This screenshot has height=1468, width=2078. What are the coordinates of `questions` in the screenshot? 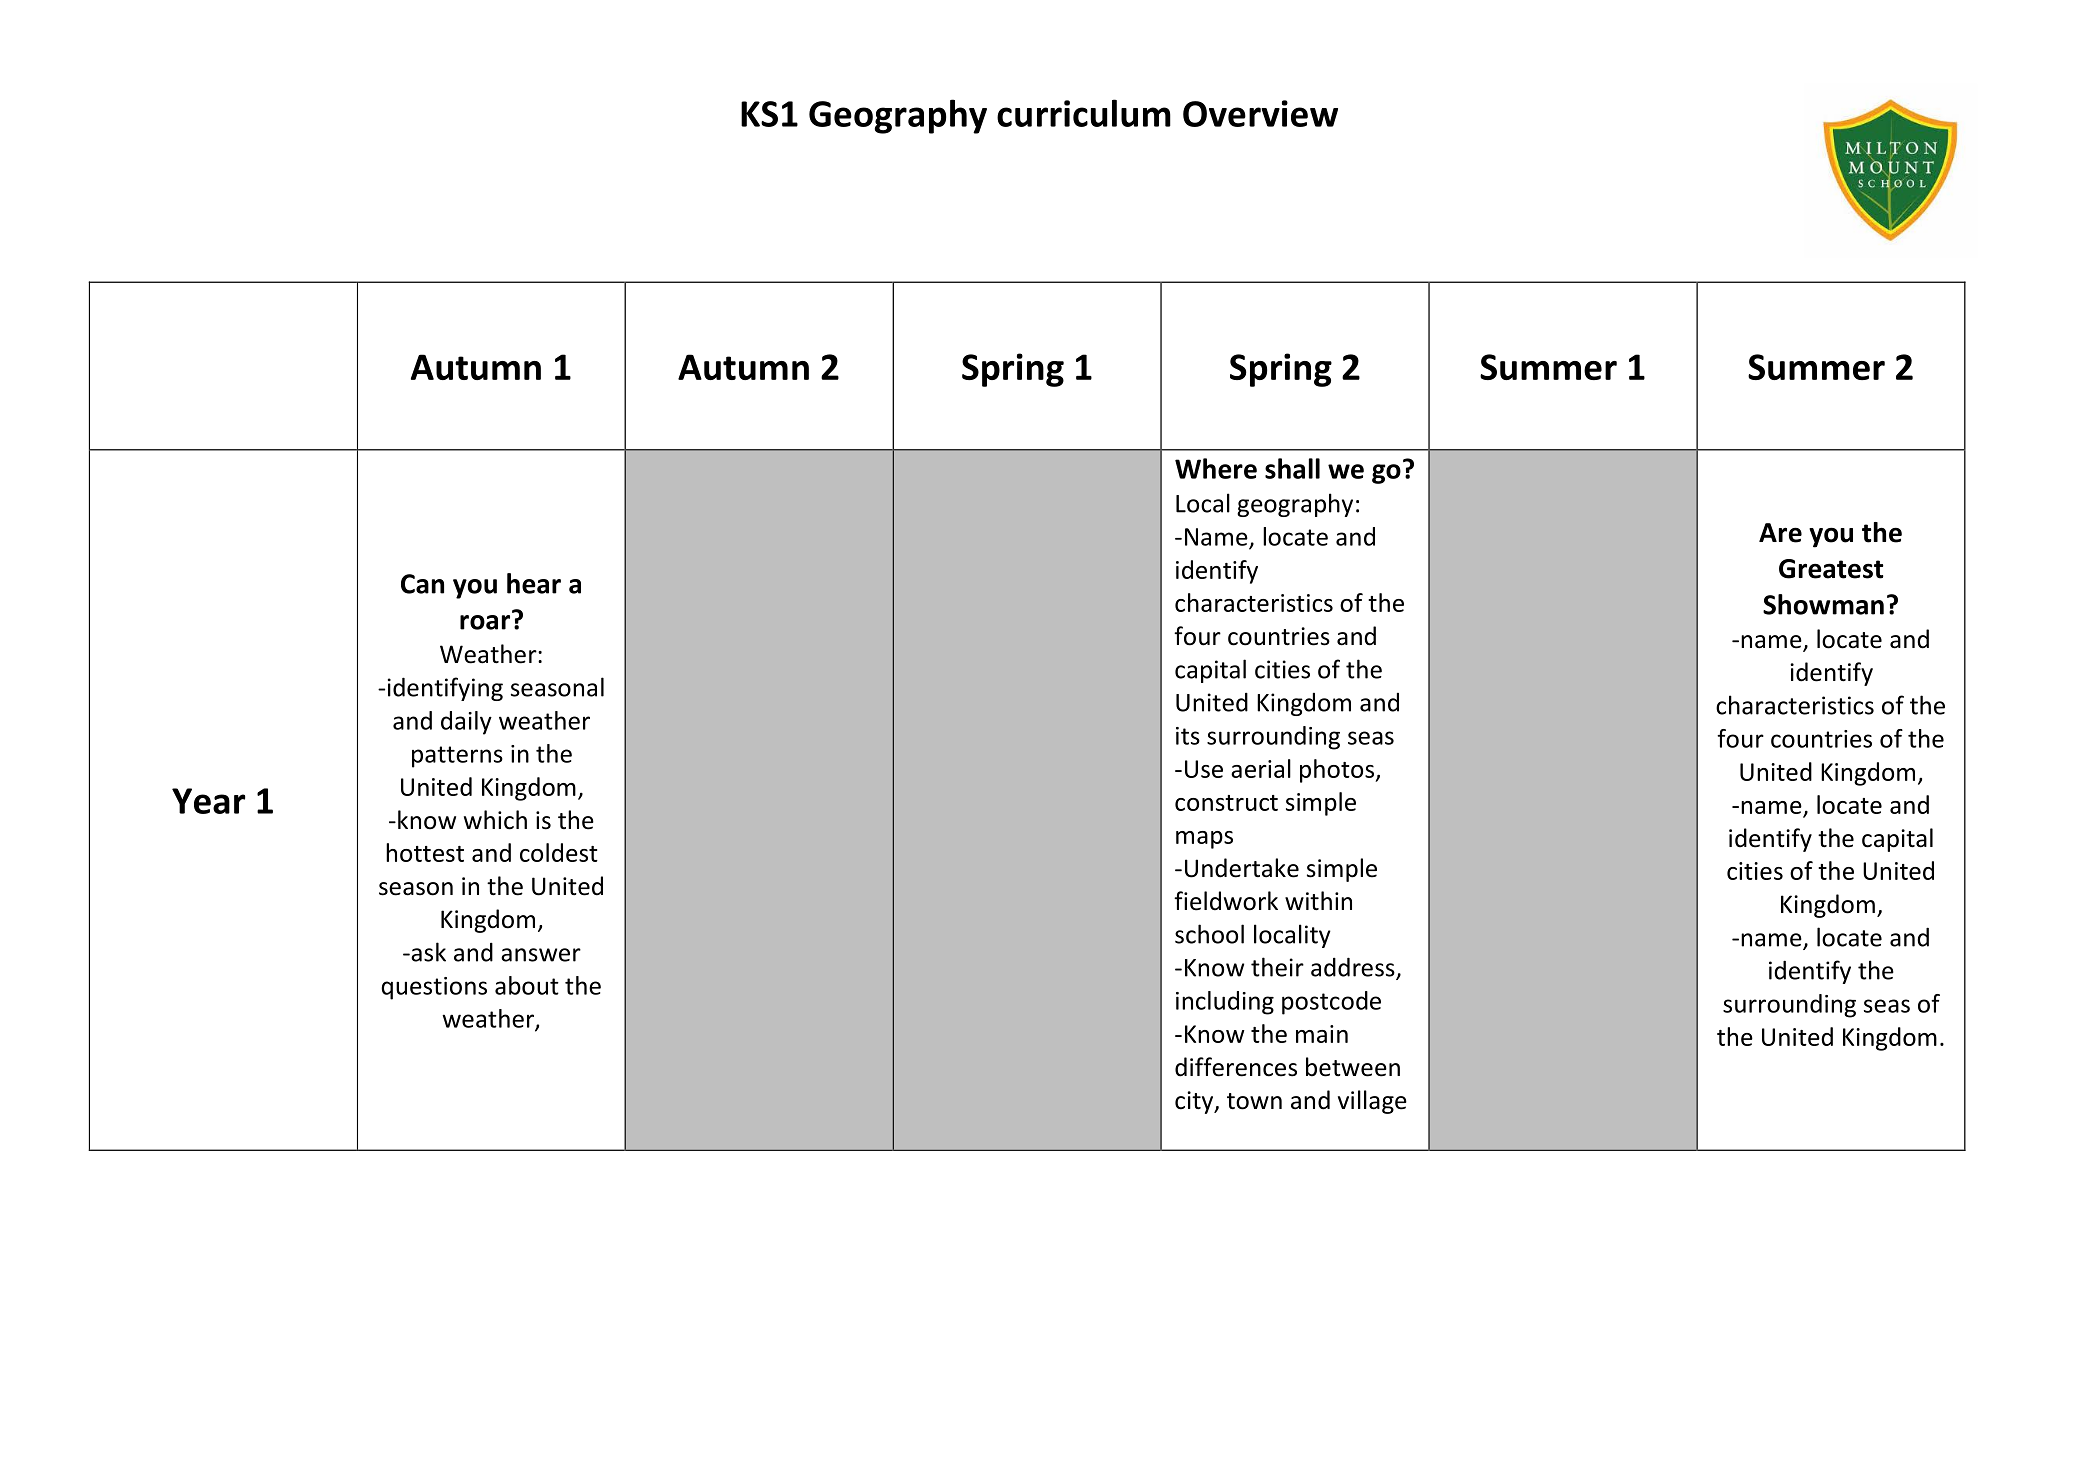 It's located at (434, 988).
